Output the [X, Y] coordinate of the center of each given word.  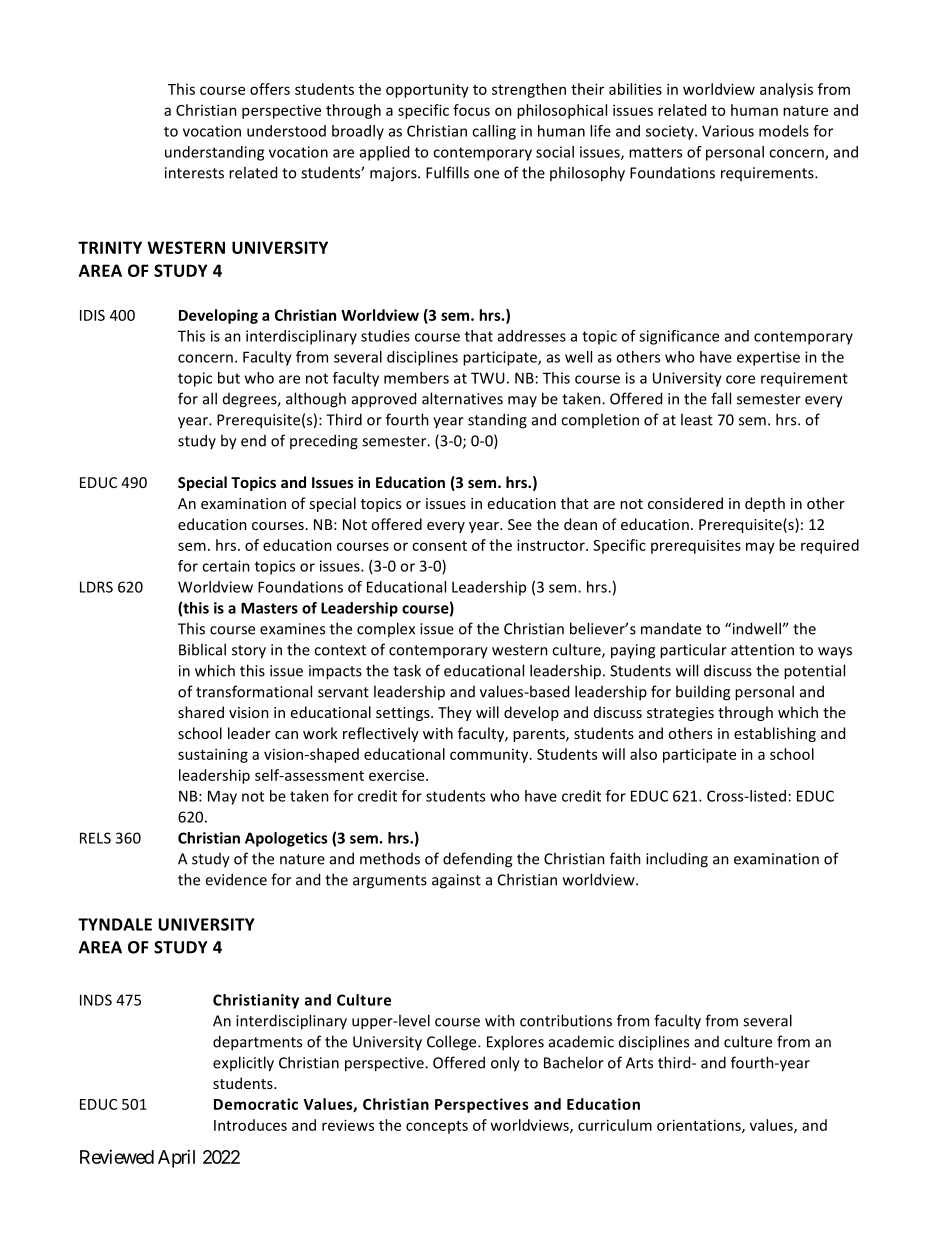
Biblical [202, 649]
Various [728, 131]
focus [471, 110]
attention [762, 650]
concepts [437, 1127]
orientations [700, 1126]
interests [194, 173]
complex [386, 629]
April [176, 1159]
